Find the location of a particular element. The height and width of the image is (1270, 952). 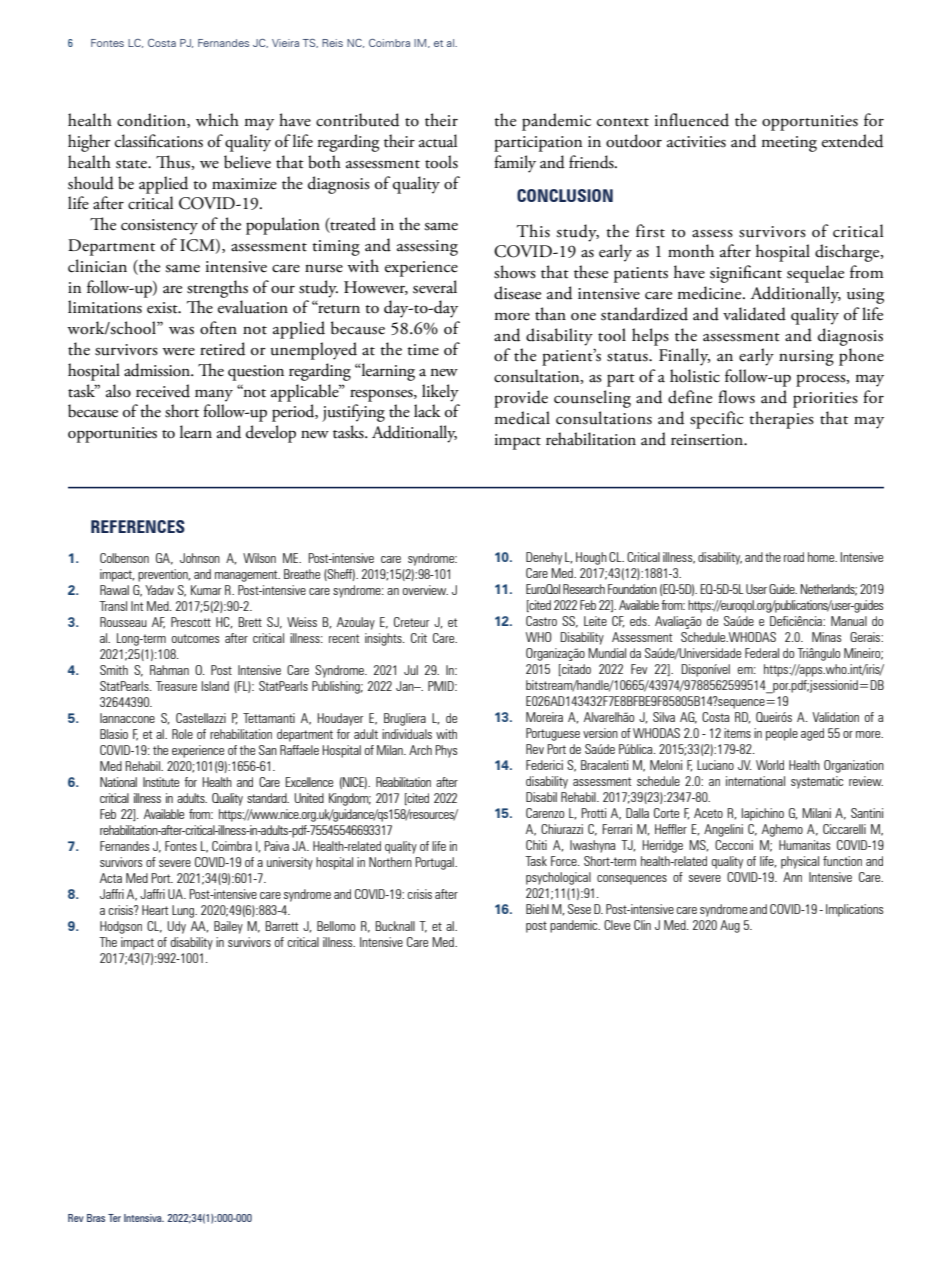

REFERENCES is located at coordinates (138, 526).
